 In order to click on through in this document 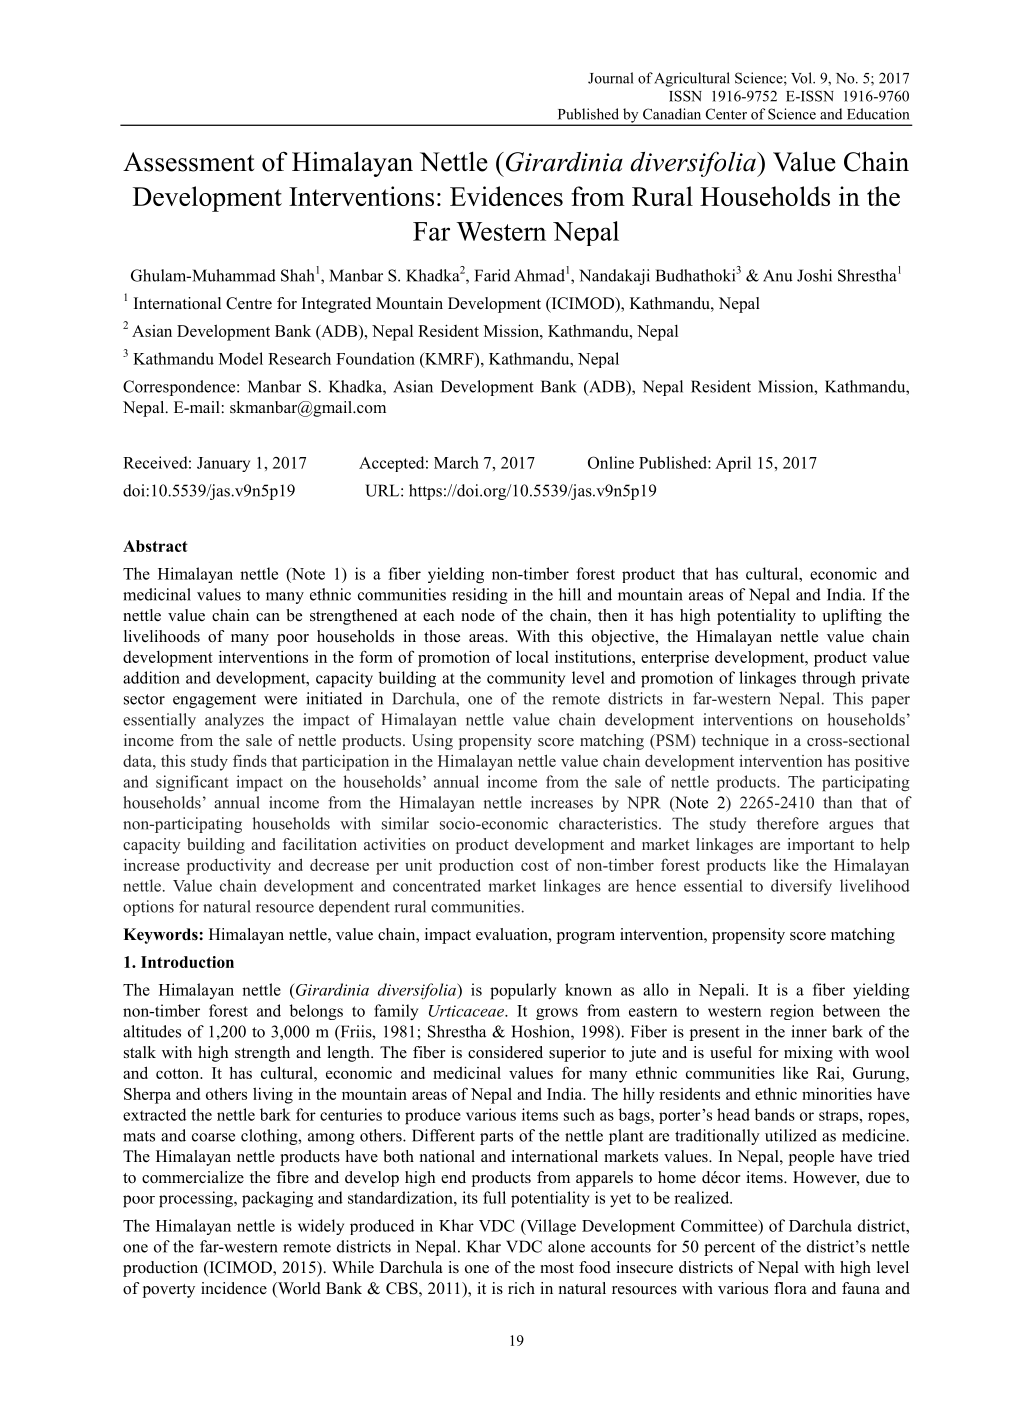, I will do `click(829, 679)`.
